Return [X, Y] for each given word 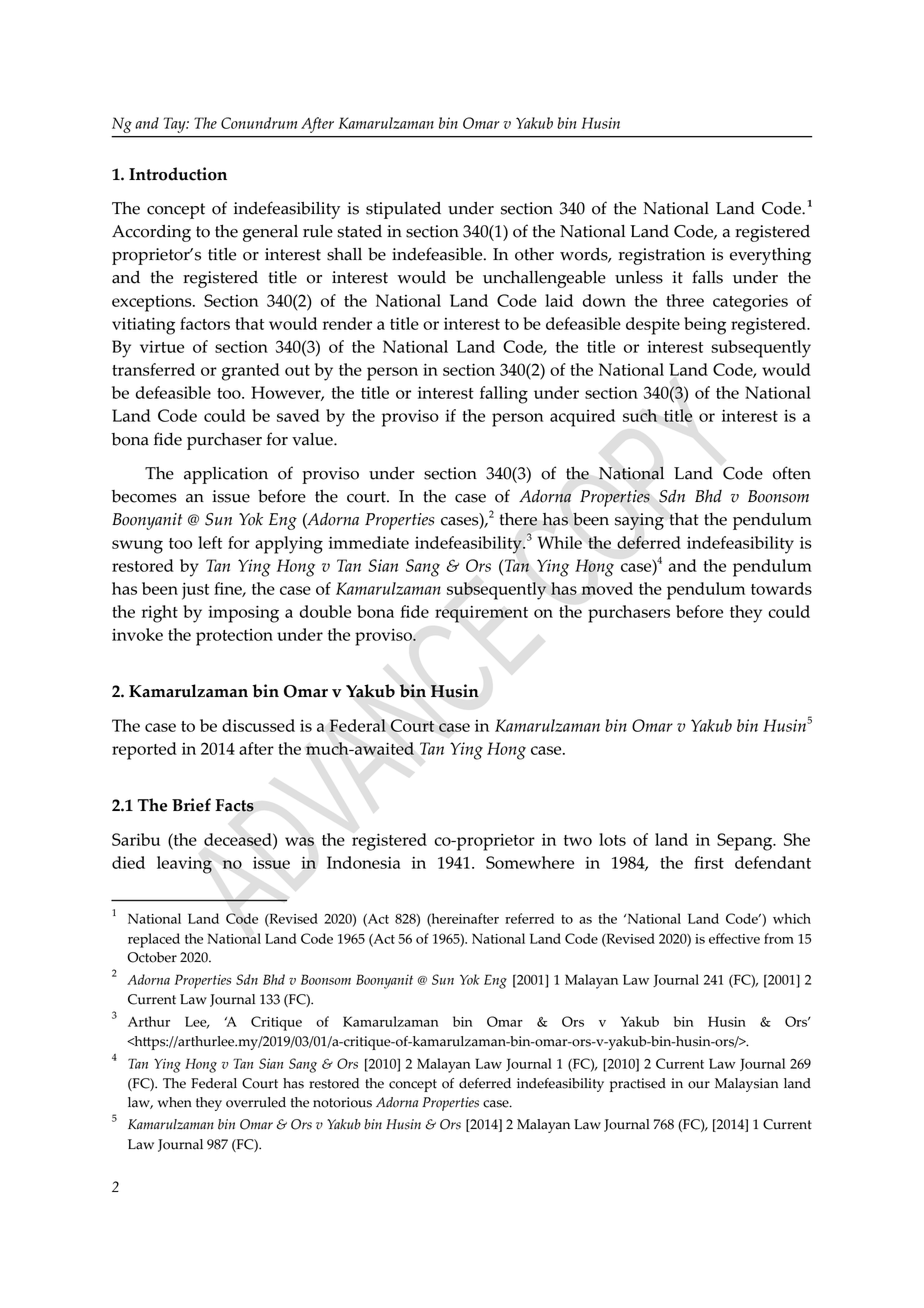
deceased [239, 839]
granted [251, 372]
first [709, 862]
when [175, 1102]
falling [504, 395]
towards [781, 588]
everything [770, 256]
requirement [481, 614]
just [195, 591]
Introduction [178, 174]
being [705, 326]
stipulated [403, 210]
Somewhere [530, 862]
